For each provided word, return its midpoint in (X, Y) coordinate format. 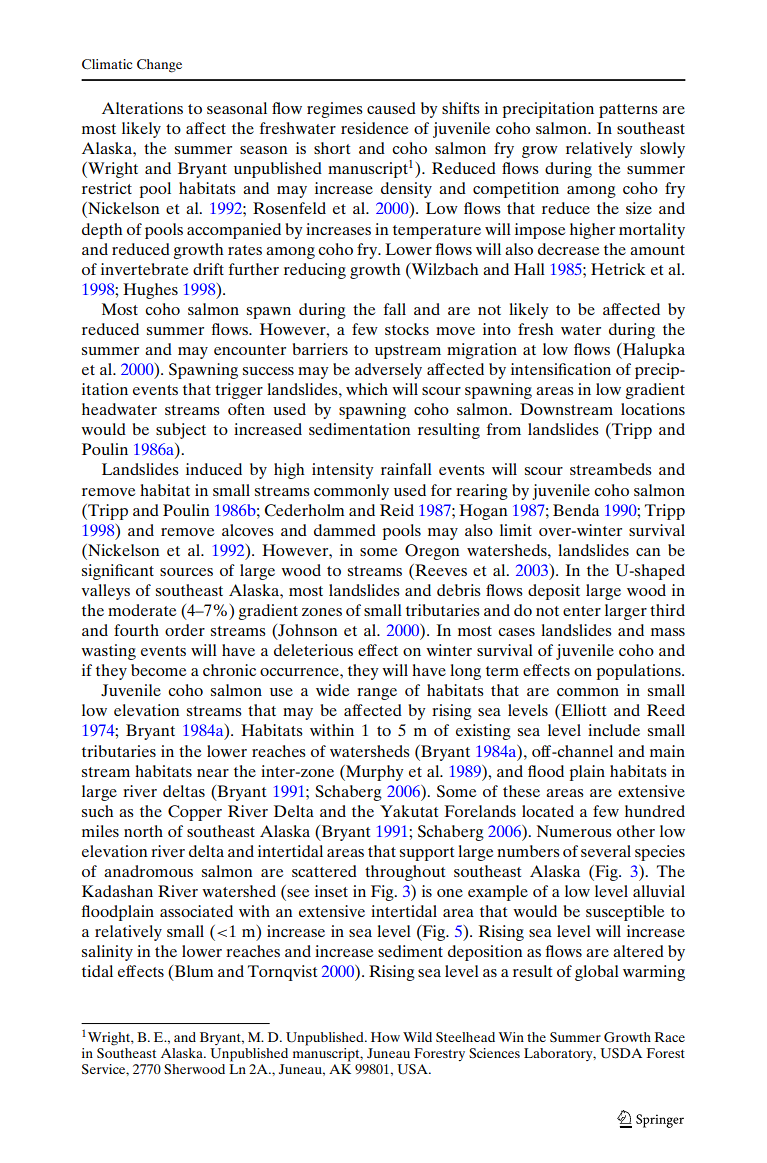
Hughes (150, 291)
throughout (405, 873)
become (158, 670)
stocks (407, 329)
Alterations (142, 108)
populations (640, 672)
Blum (193, 972)
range (377, 694)
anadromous (148, 871)
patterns (628, 111)
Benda (576, 510)
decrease (568, 249)
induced (214, 469)
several (606, 851)
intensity (342, 471)
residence (374, 128)
